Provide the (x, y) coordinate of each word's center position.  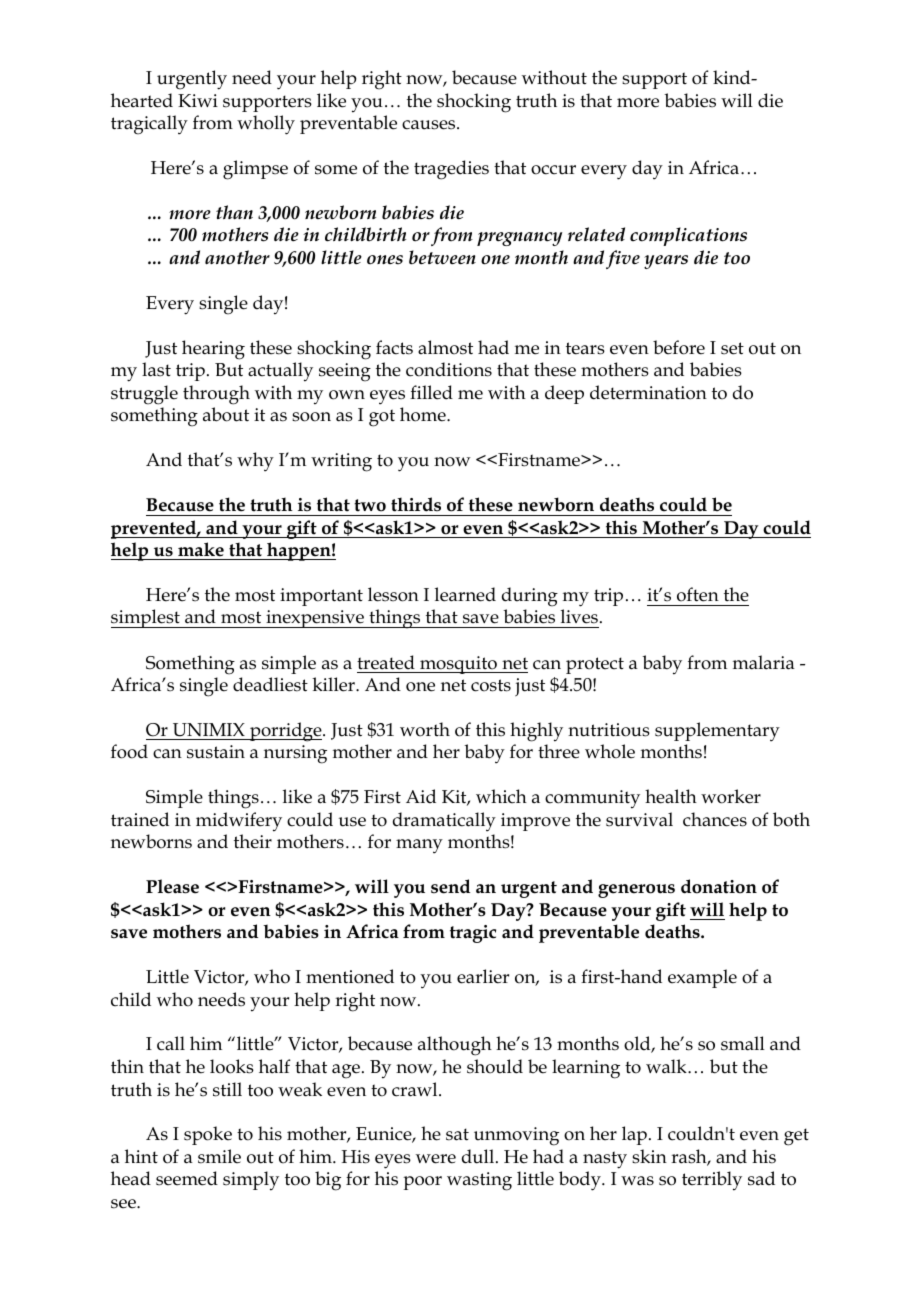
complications (688, 236)
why (255, 462)
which (501, 796)
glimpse (255, 170)
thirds (416, 504)
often (698, 594)
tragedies (451, 170)
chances (715, 819)
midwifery (239, 822)
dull (479, 1156)
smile (219, 1156)
